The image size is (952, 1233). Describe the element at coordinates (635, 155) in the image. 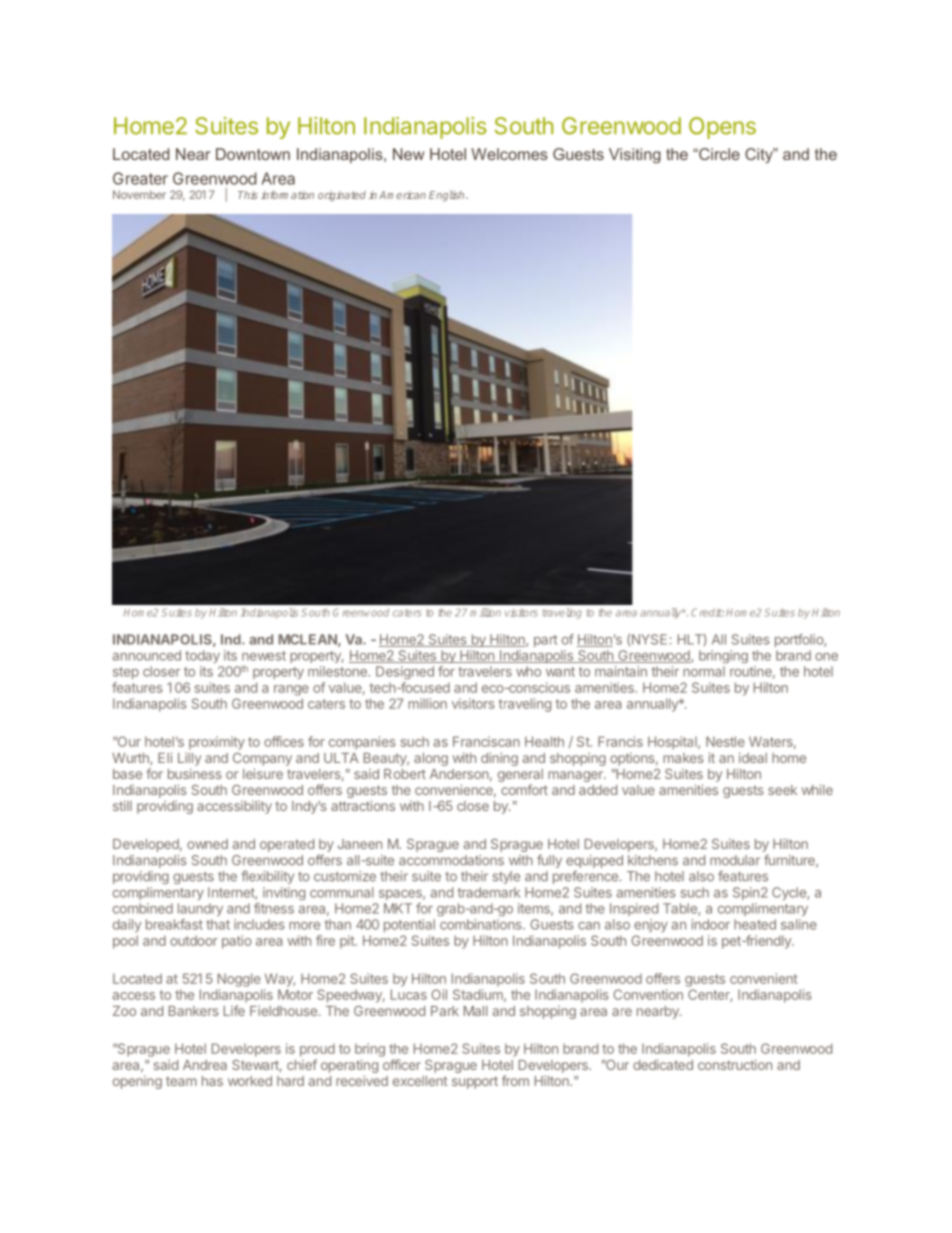

I see `Visiting` at that location.
